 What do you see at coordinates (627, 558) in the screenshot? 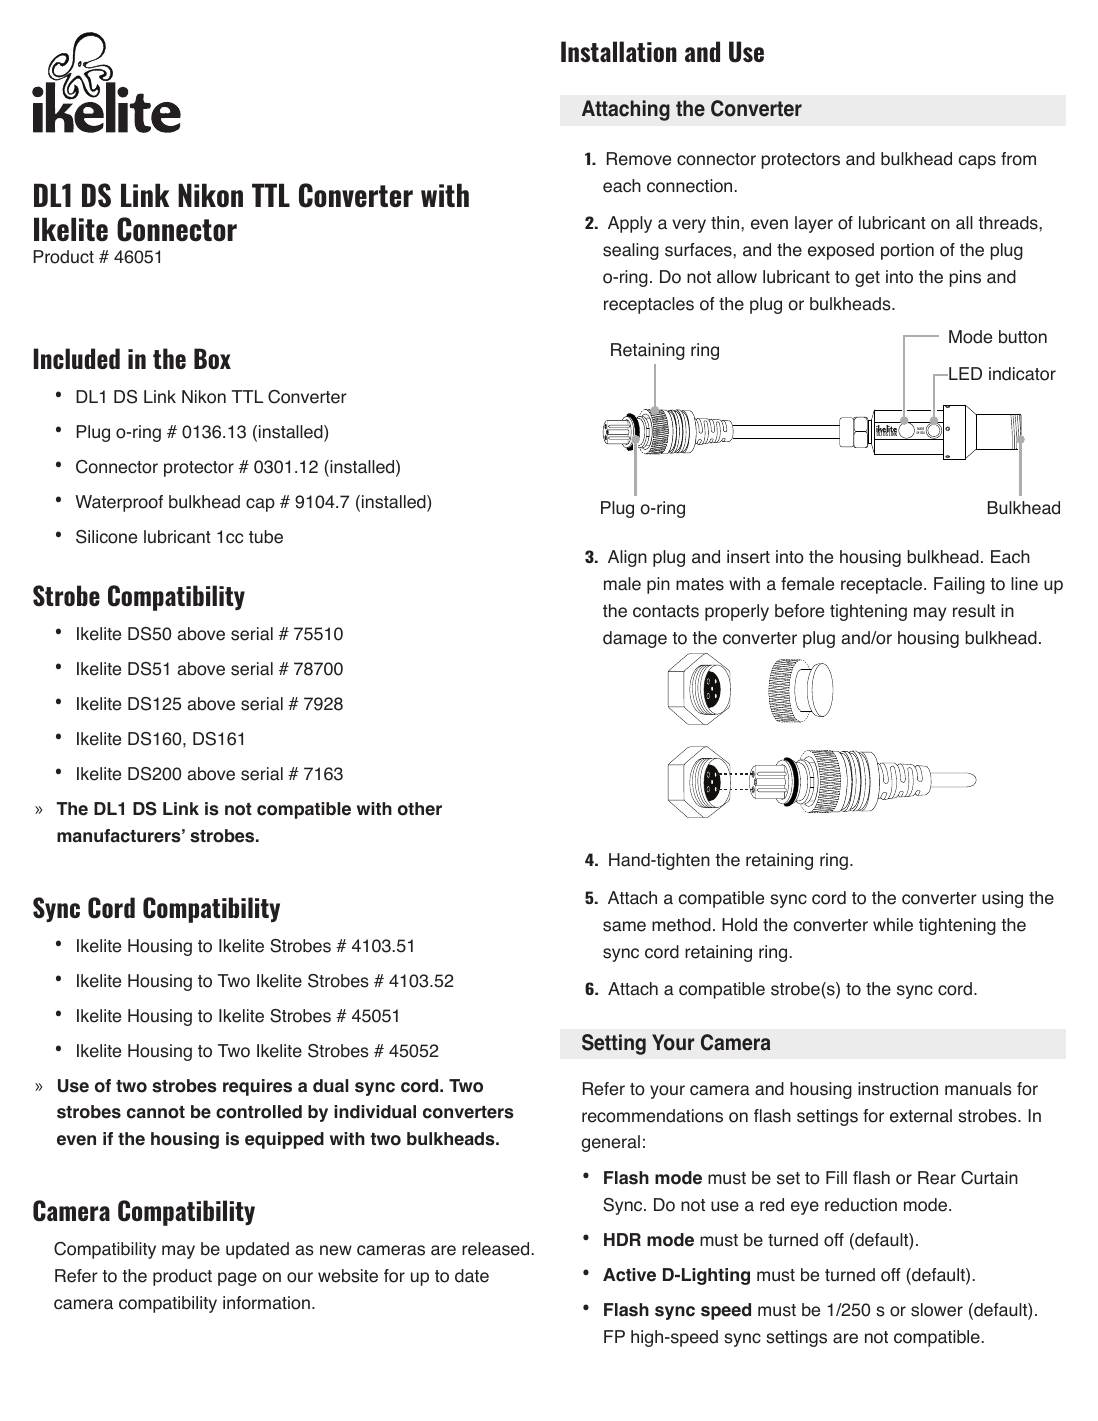
I see `Align` at bounding box center [627, 558].
